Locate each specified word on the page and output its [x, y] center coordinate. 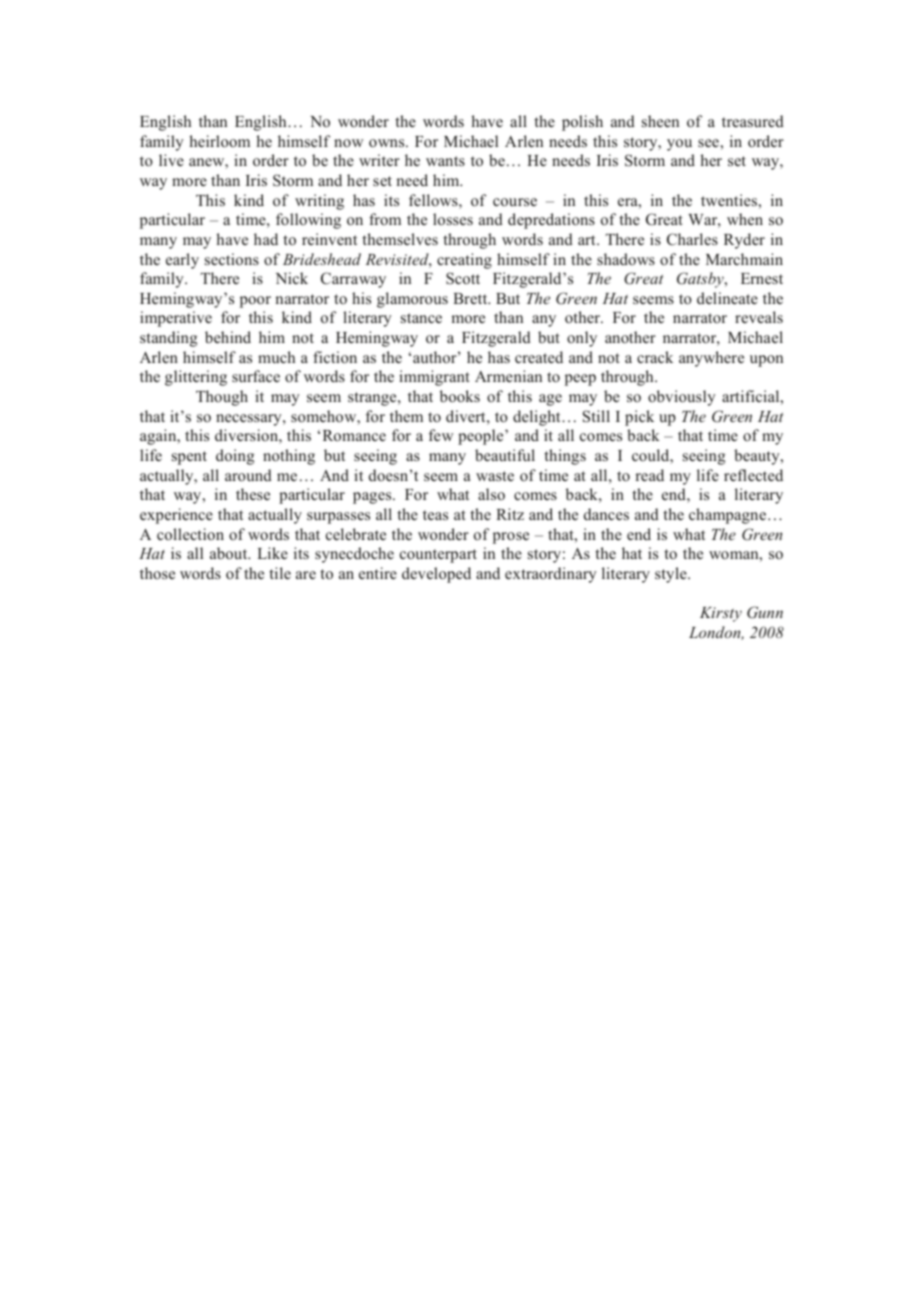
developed [436, 575]
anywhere [711, 359]
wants [445, 161]
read [649, 475]
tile [280, 573]
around [248, 475]
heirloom [219, 141]
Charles [692, 239]
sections [232, 259]
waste [495, 476]
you [679, 145]
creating [464, 261]
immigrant [434, 378]
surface [256, 376]
